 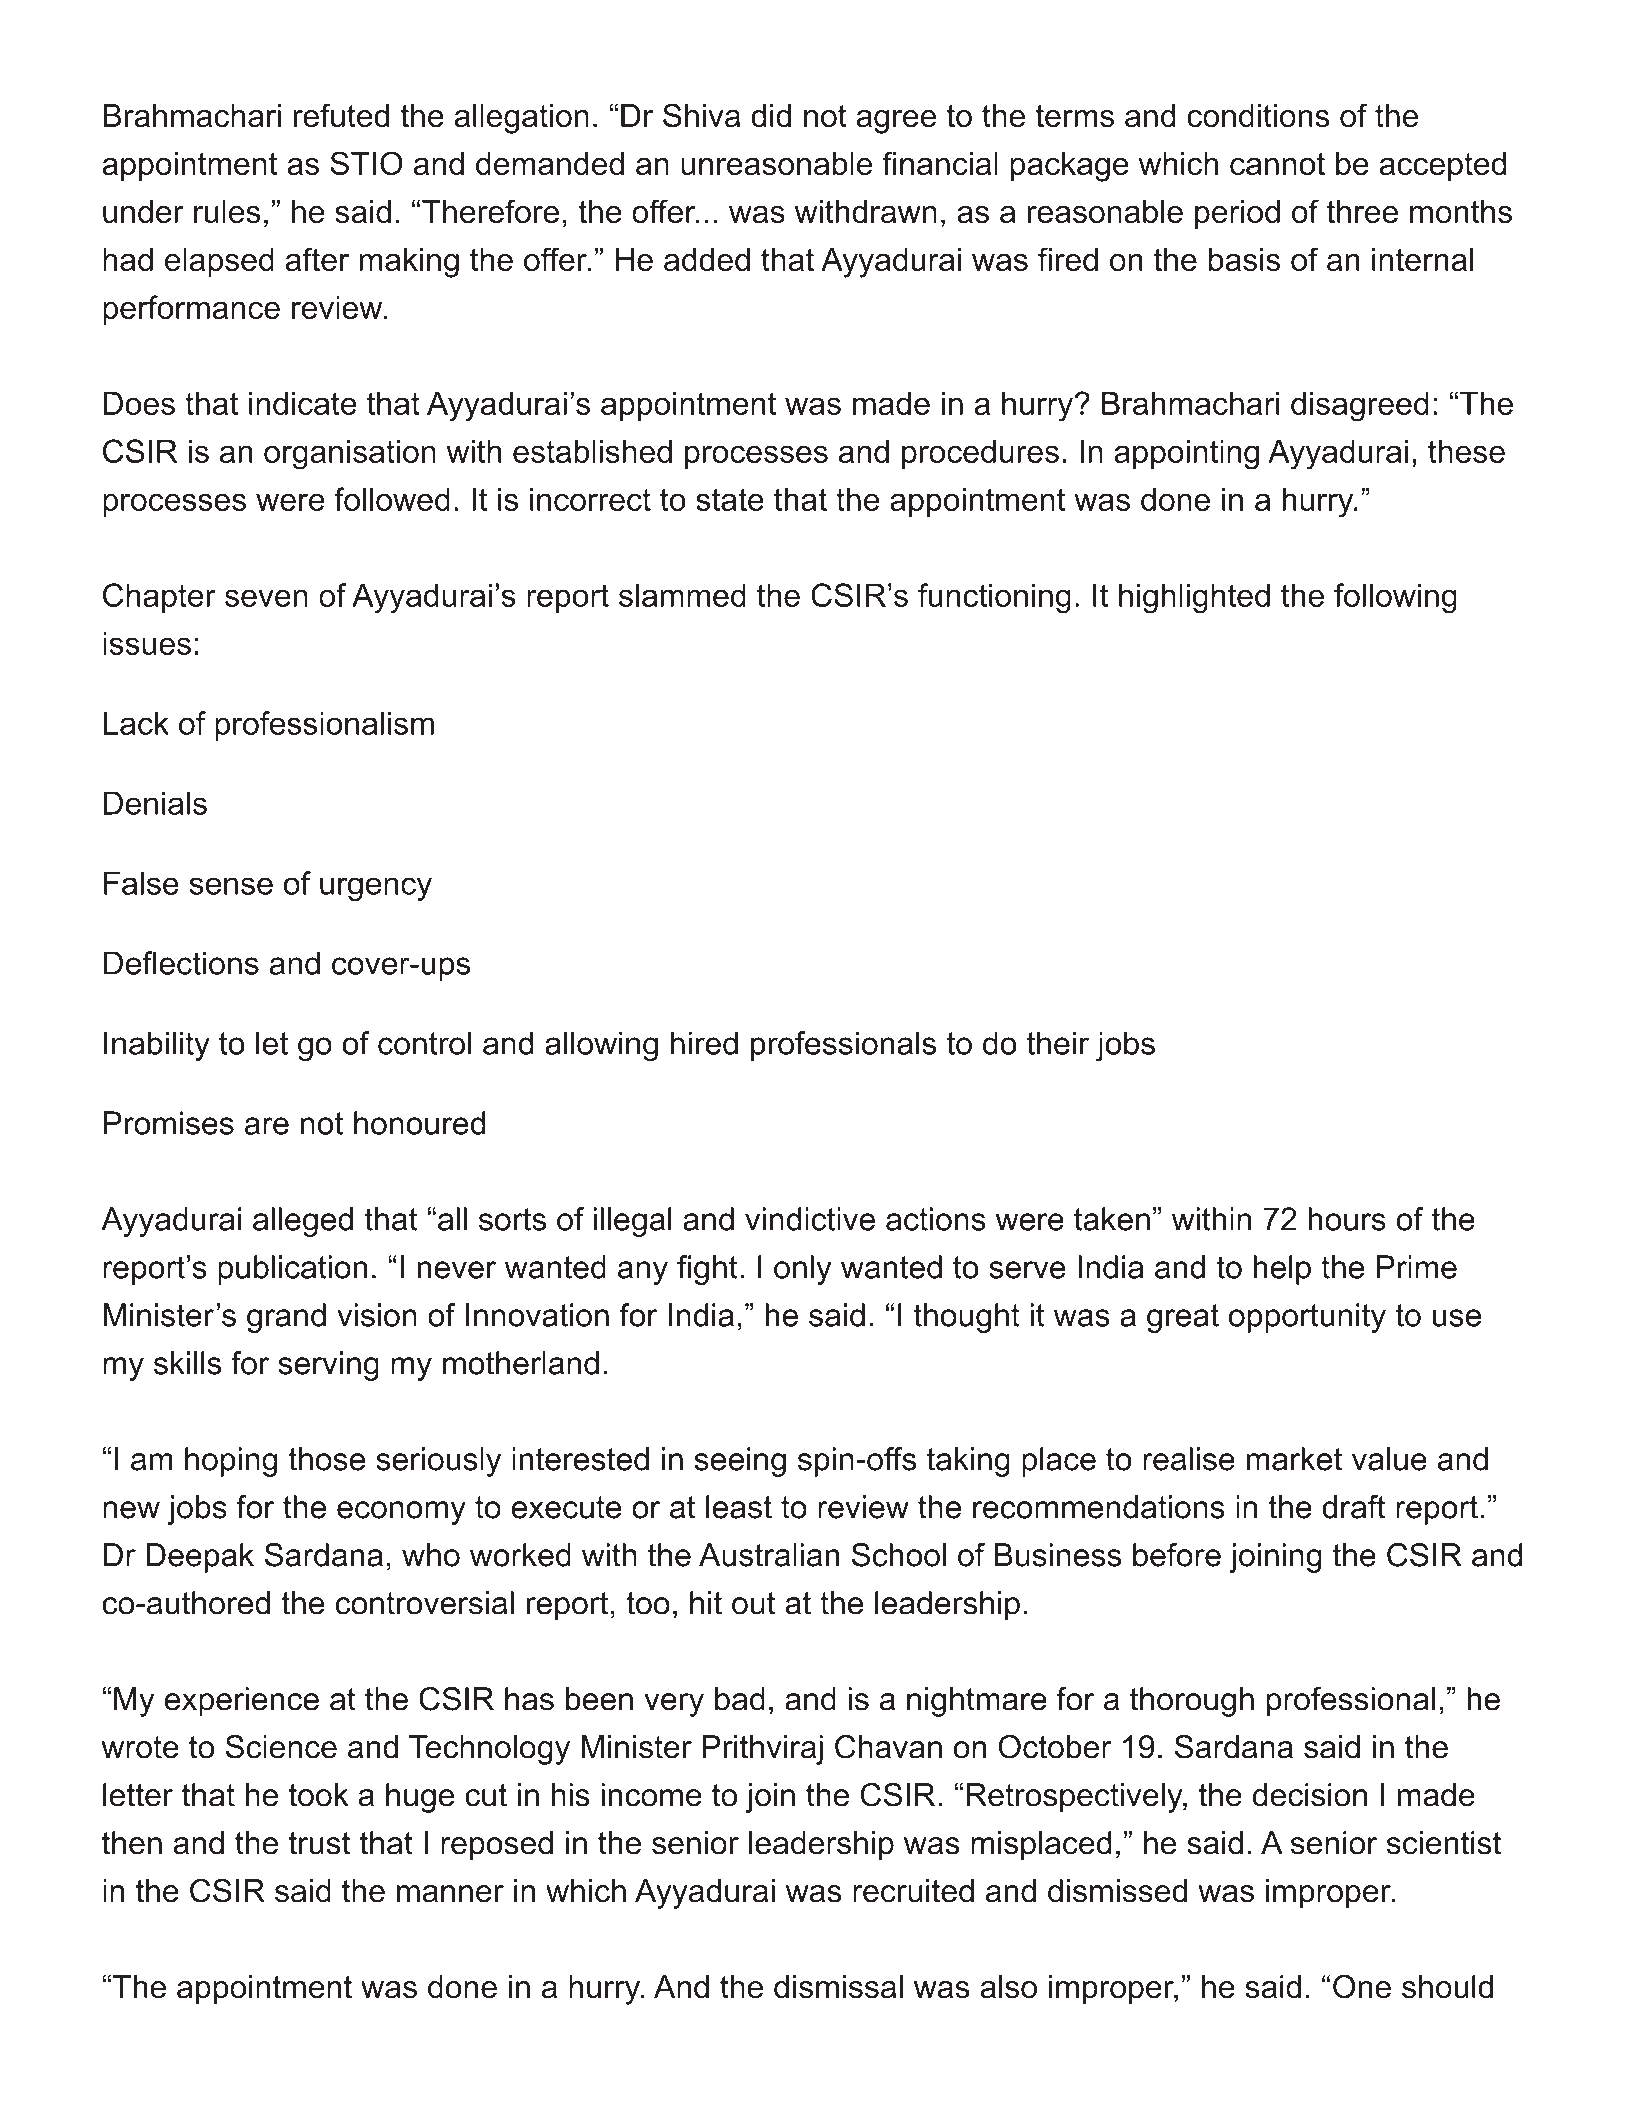 I want to click on opportunity, so click(x=1307, y=1318).
